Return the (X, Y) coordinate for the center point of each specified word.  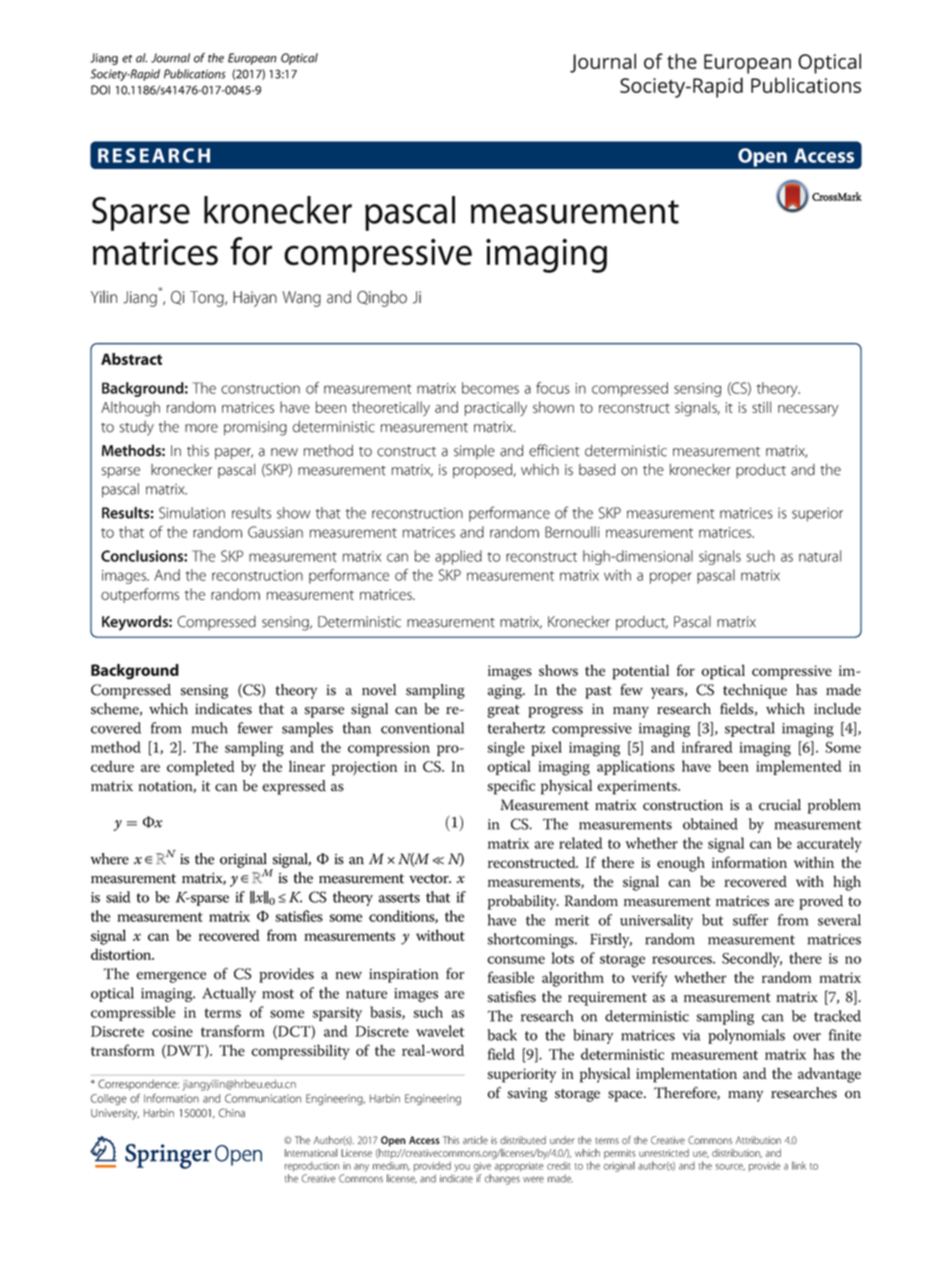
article (475, 1140)
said (118, 897)
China (232, 1112)
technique (755, 691)
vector (430, 879)
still (761, 407)
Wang (302, 299)
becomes (490, 388)
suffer (750, 920)
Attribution (758, 1140)
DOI (100, 90)
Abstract (131, 359)
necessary (808, 410)
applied (458, 557)
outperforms (140, 595)
